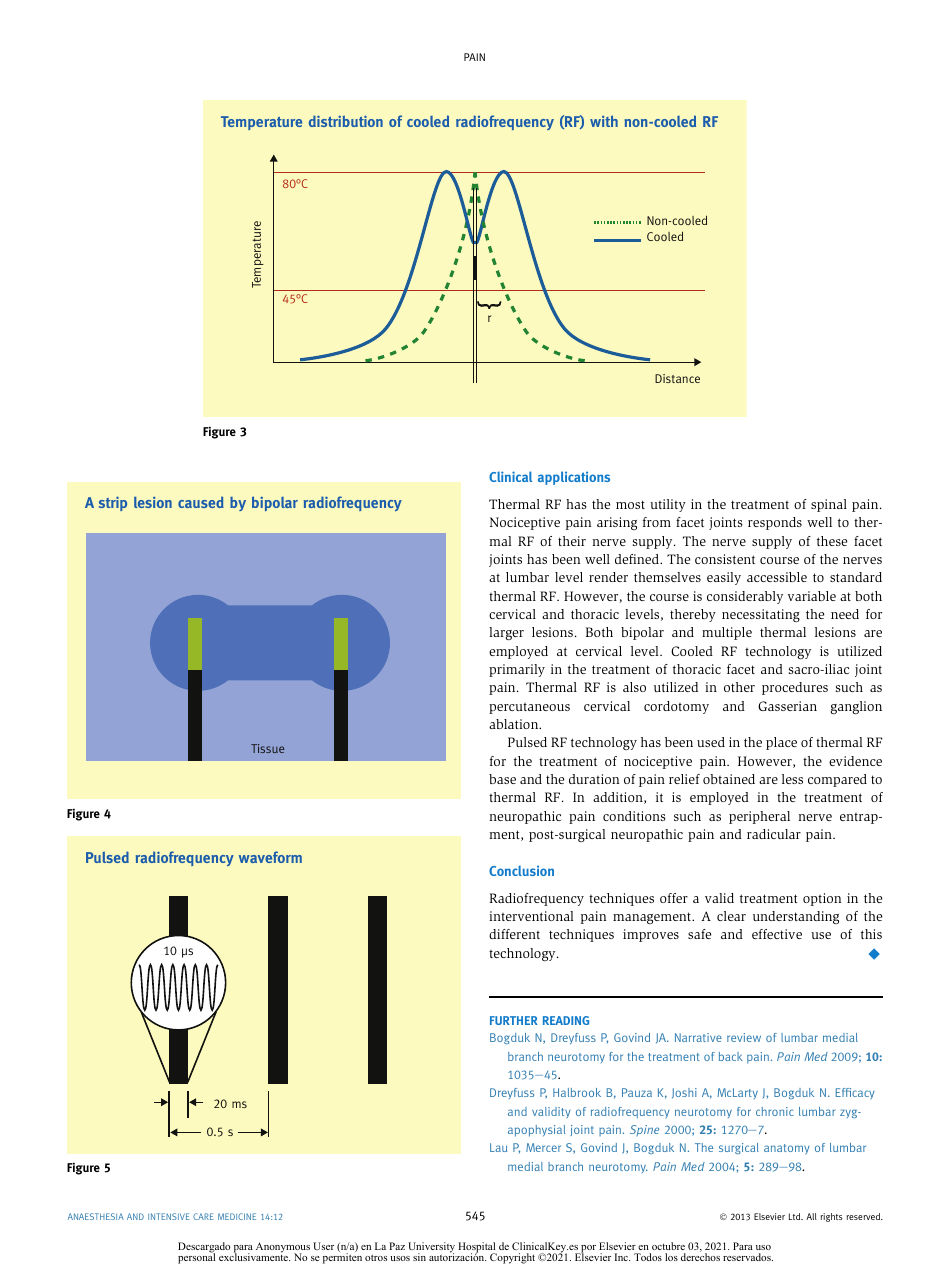 The height and width of the screenshot is (1270, 952). What do you see at coordinates (775, 523) in the screenshot?
I see `responds` at bounding box center [775, 523].
